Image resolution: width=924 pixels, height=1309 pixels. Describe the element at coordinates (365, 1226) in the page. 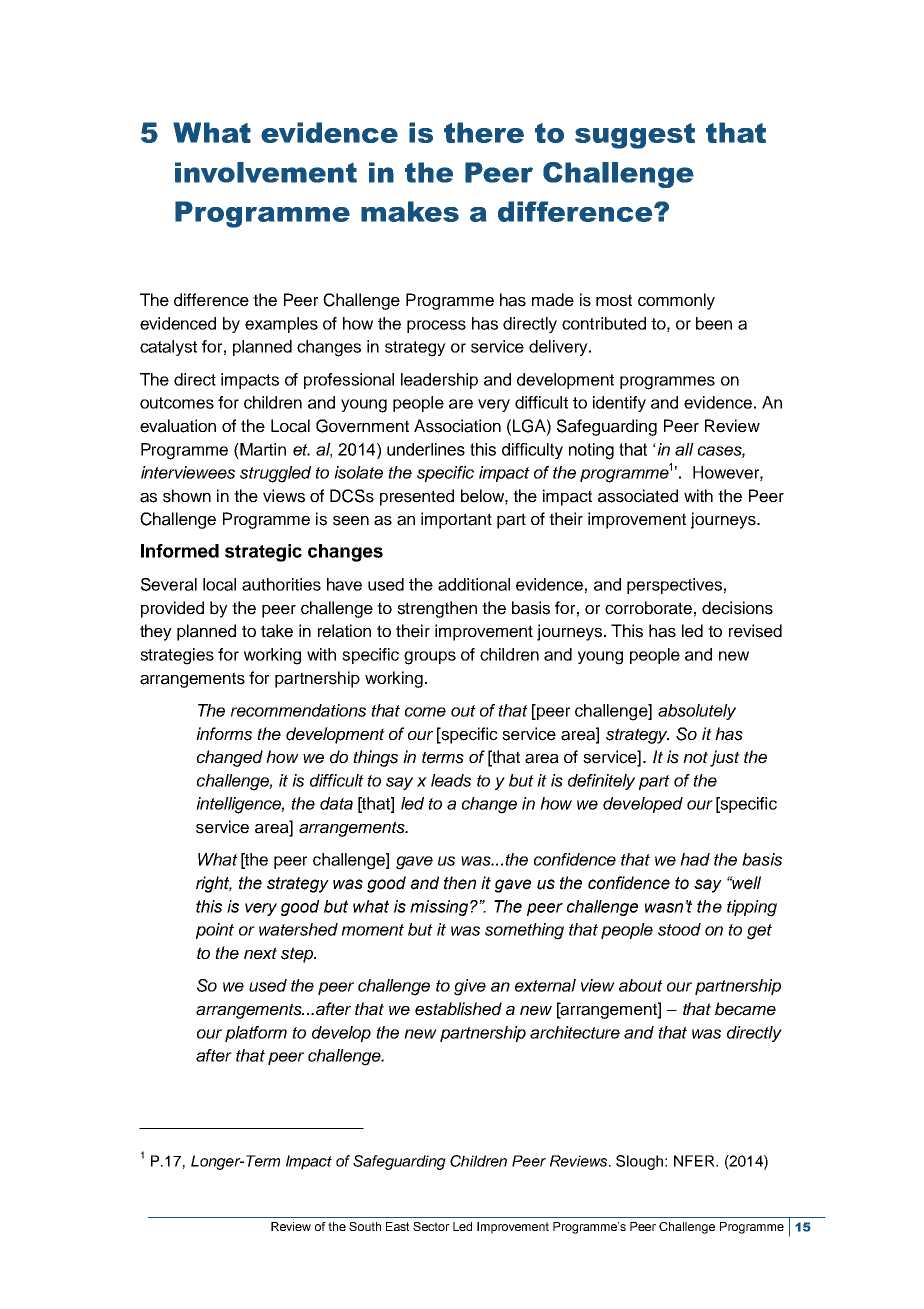

I see `South` at that location.
